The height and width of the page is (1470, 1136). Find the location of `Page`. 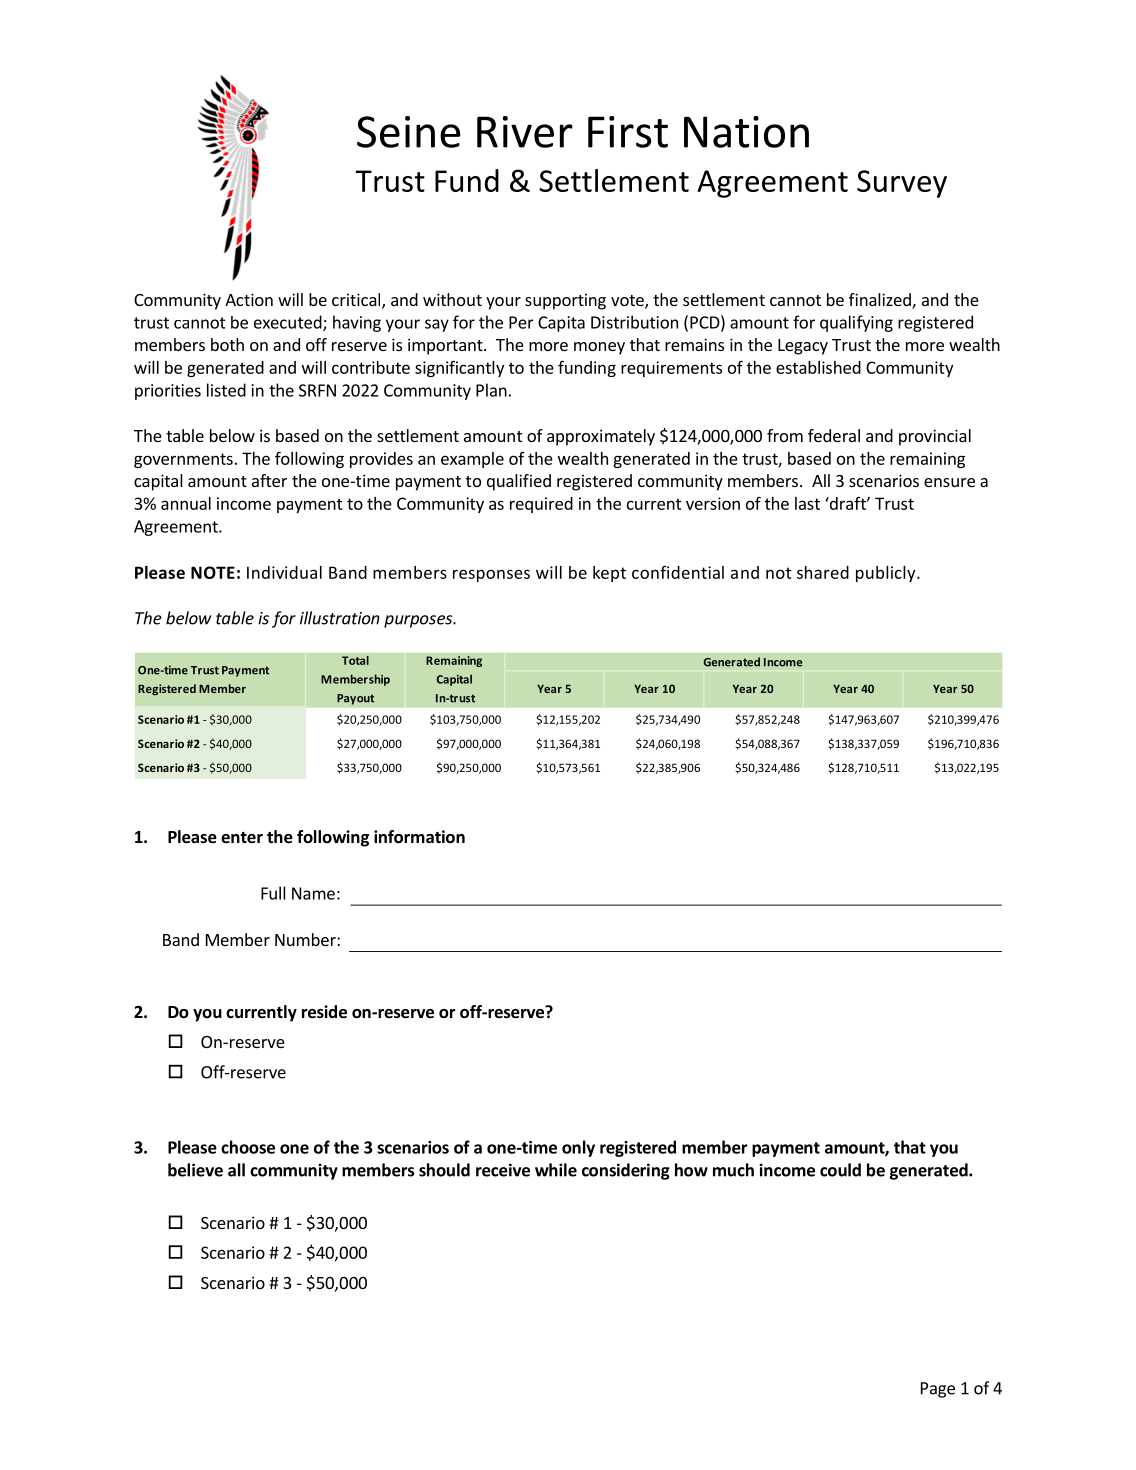

Page is located at coordinates (938, 1390).
